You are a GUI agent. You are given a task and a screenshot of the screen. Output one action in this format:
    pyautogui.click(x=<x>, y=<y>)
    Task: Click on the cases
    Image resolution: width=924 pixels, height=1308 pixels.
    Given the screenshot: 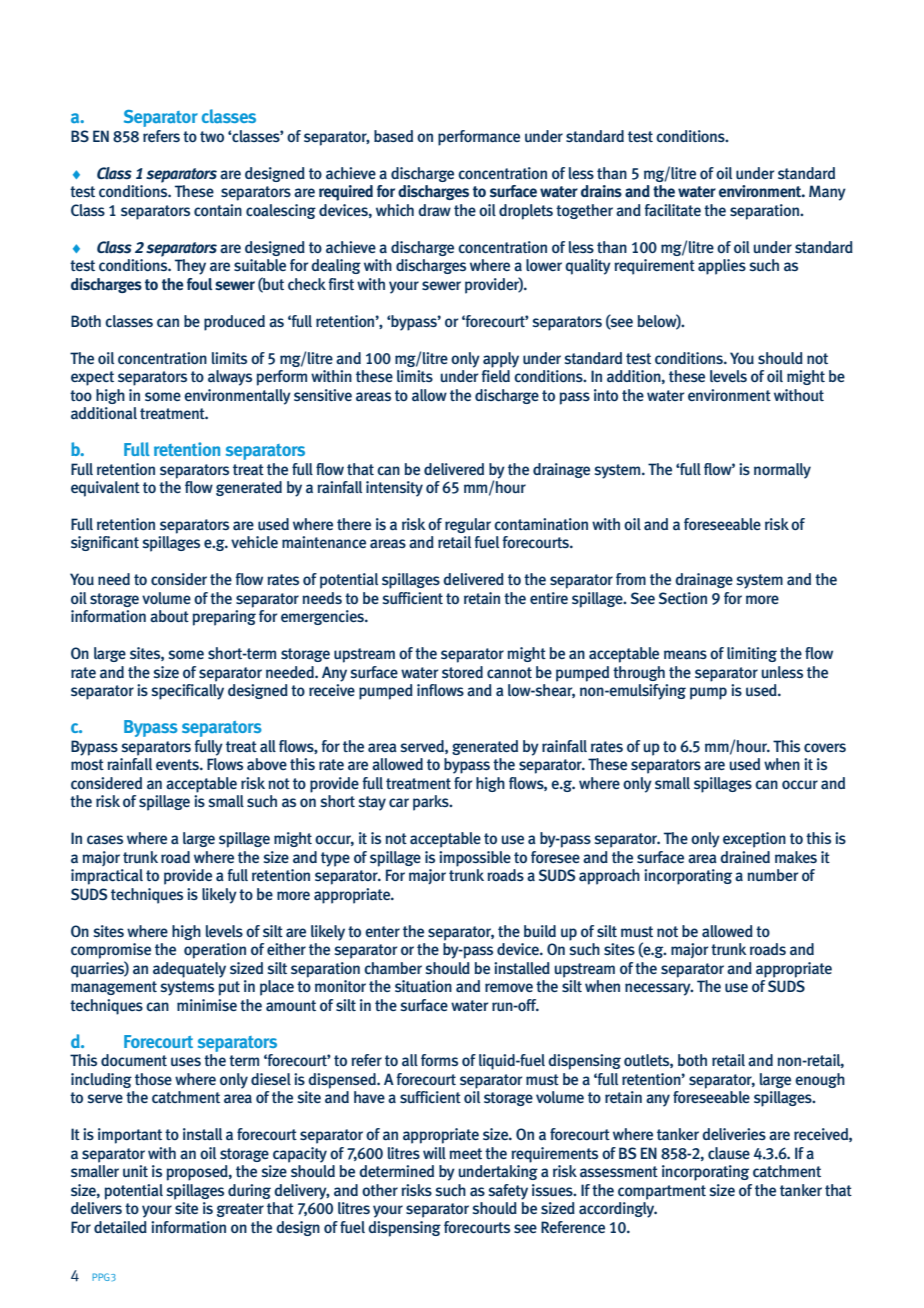 What is the action you would take?
    pyautogui.click(x=105, y=840)
